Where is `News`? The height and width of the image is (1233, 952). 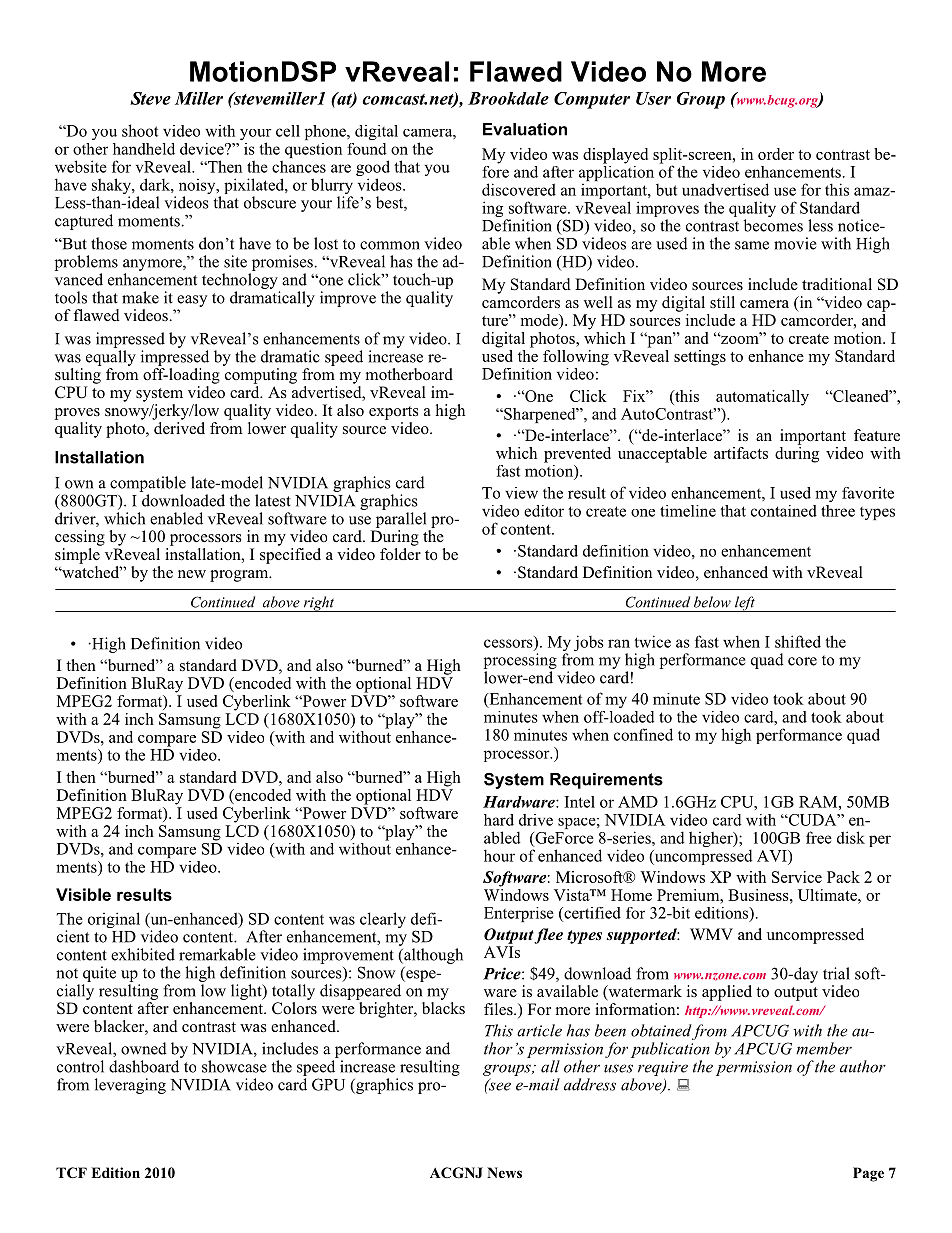
News is located at coordinates (504, 1172).
